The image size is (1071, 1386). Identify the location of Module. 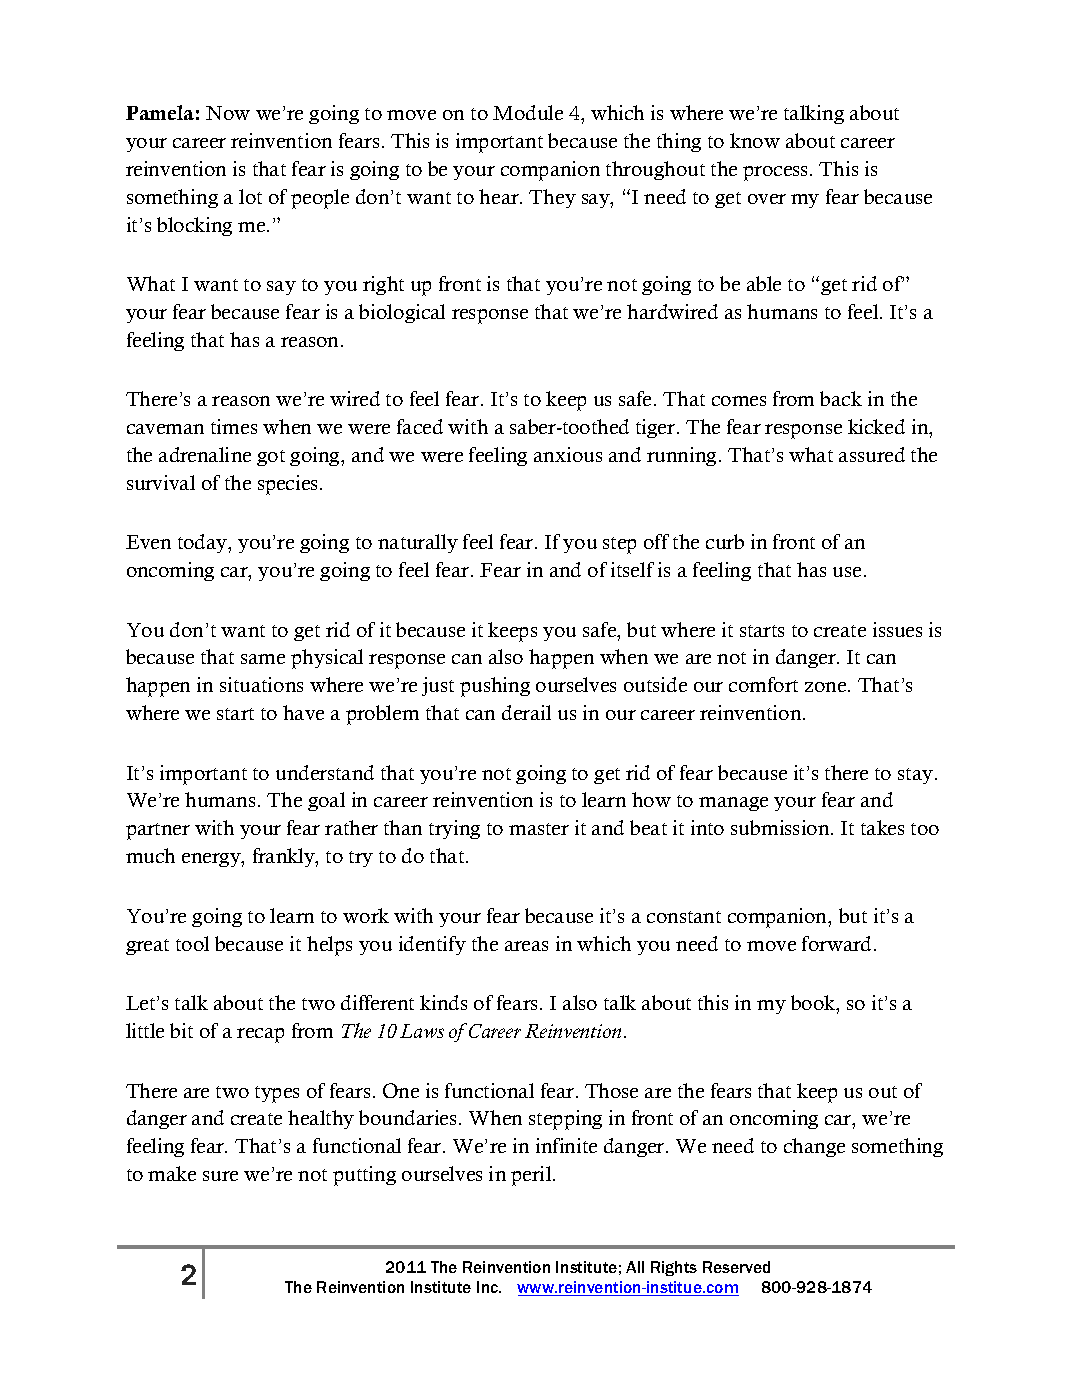
(528, 112).
